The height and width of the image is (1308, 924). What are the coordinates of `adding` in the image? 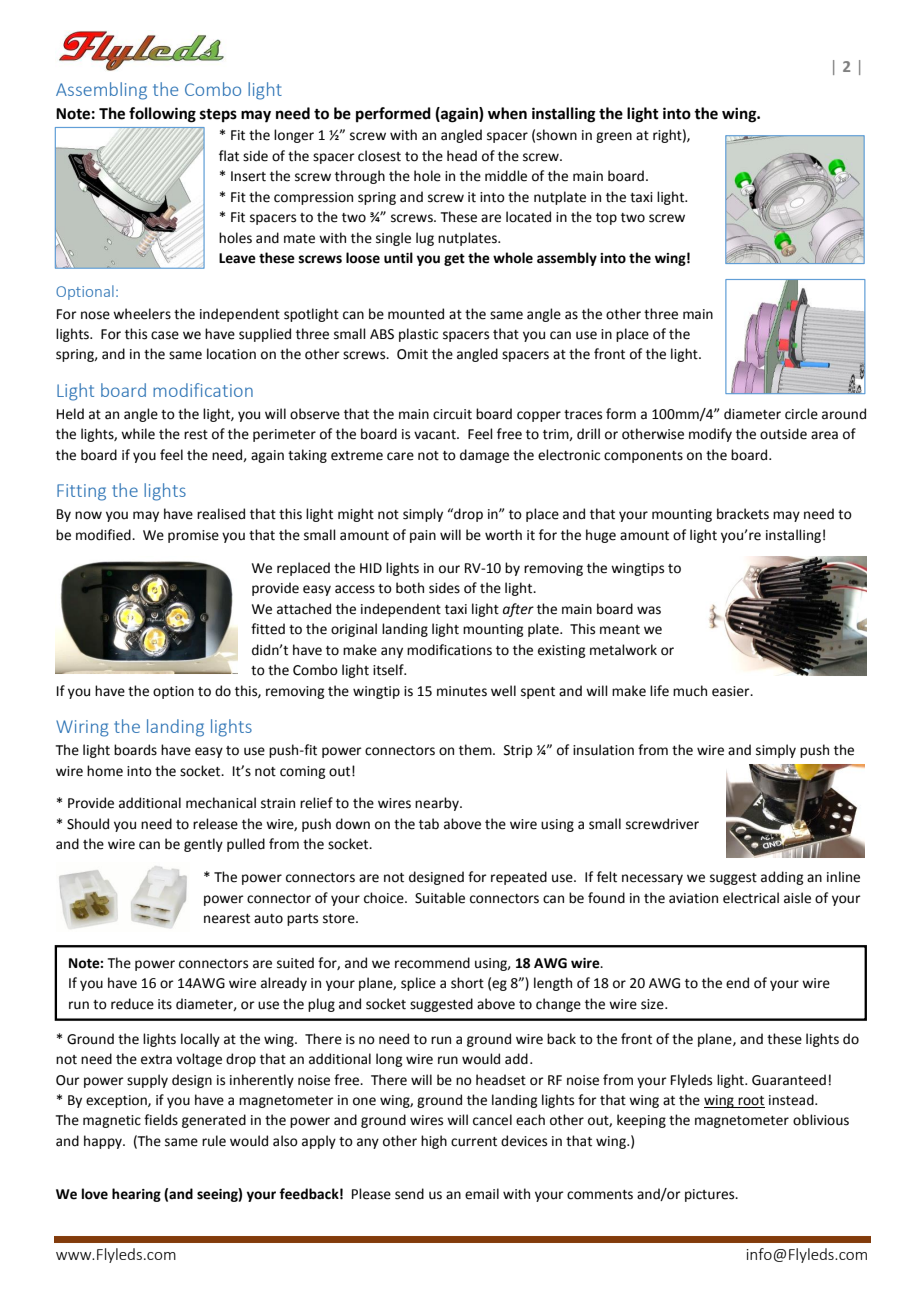 It's located at (782, 878).
